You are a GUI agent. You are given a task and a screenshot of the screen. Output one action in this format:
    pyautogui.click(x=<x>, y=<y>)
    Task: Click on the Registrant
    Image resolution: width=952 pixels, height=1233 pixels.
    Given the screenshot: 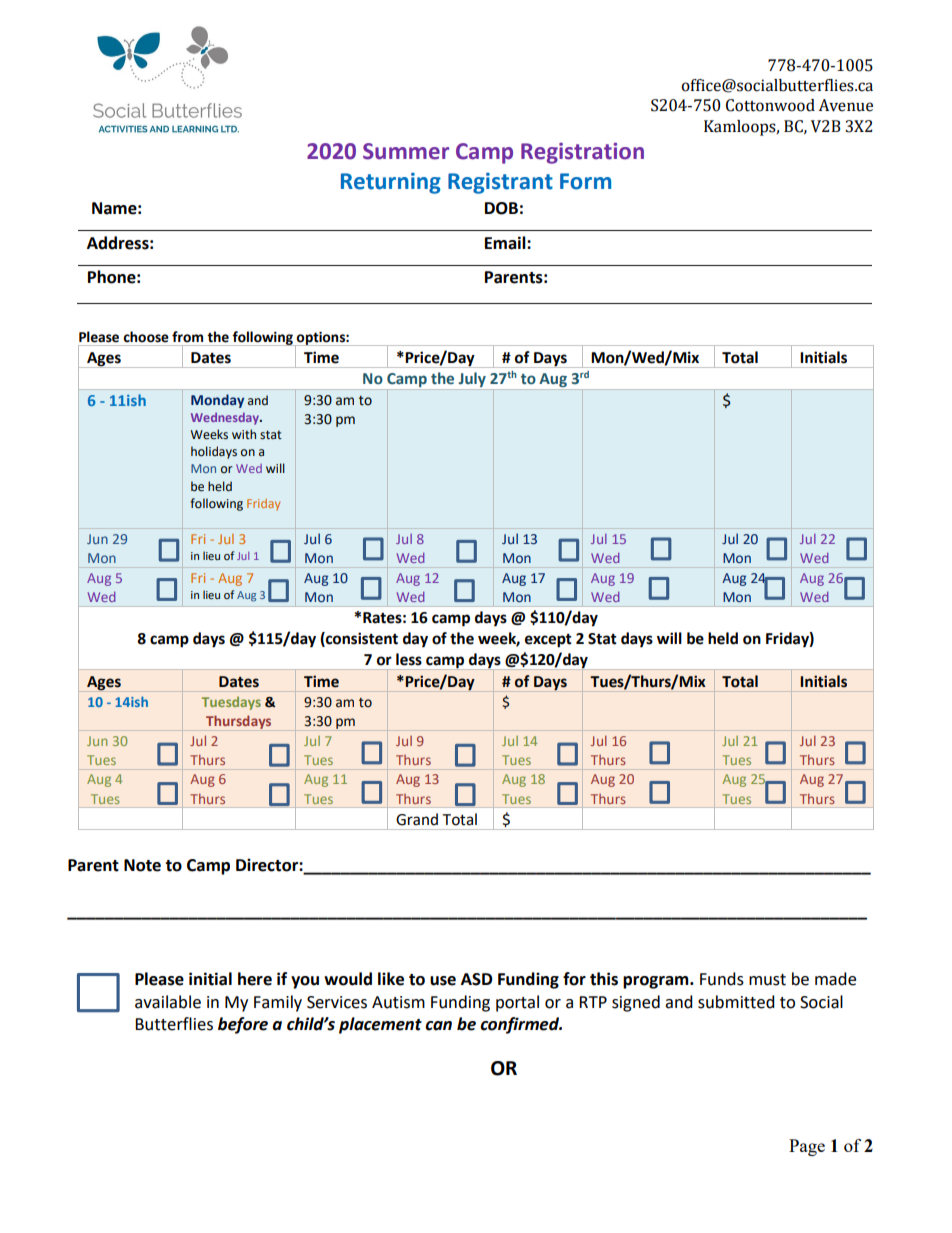 What is the action you would take?
    pyautogui.click(x=500, y=183)
